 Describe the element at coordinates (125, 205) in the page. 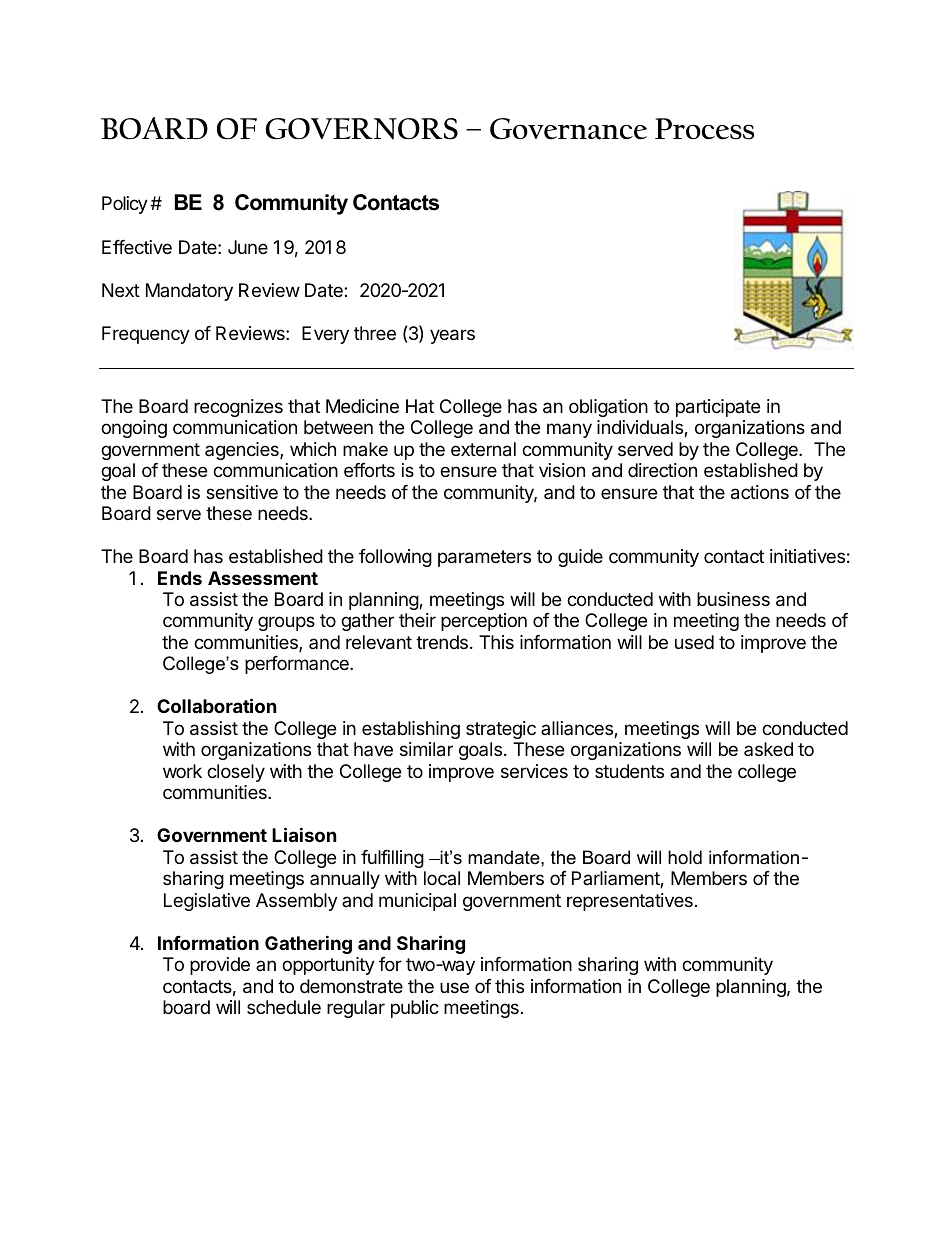

I see `Policy` at that location.
